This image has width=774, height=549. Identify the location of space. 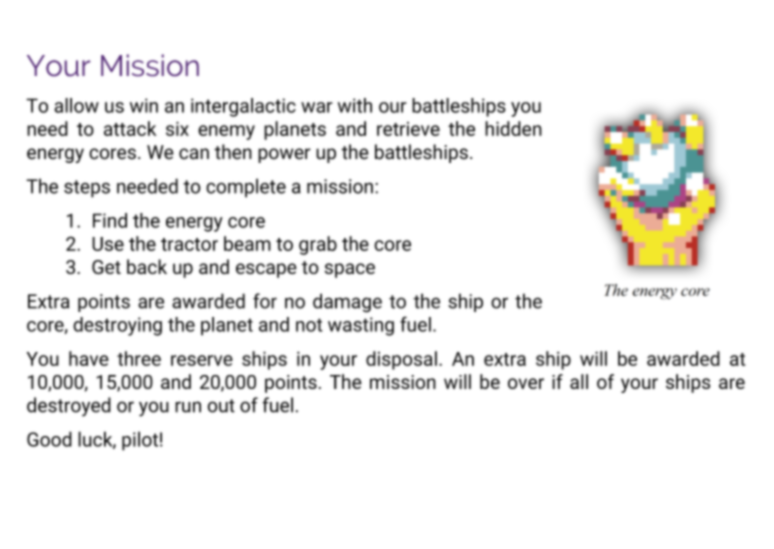
(350, 270).
